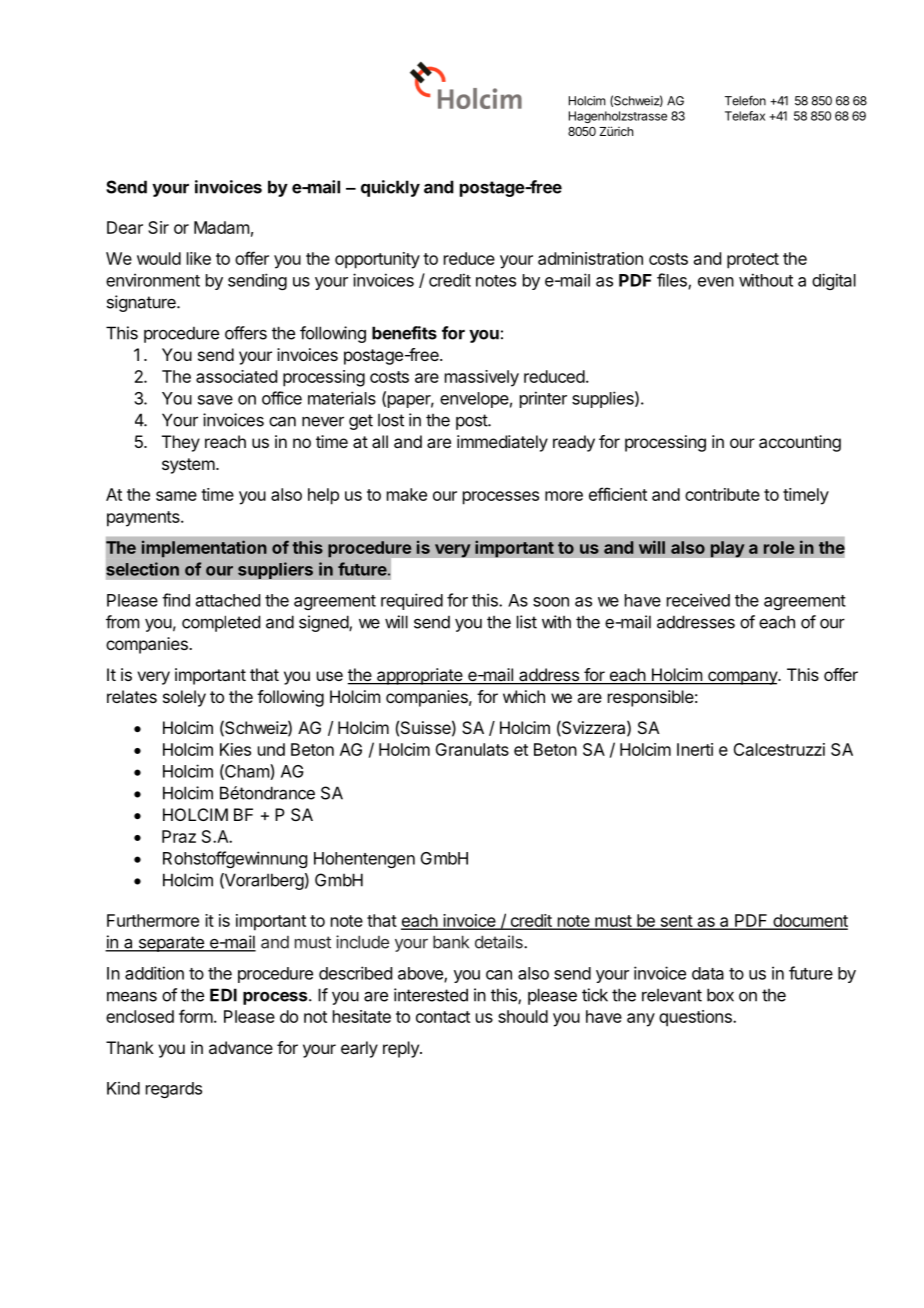  What do you see at coordinates (228, 600) in the document?
I see `attached` at bounding box center [228, 600].
